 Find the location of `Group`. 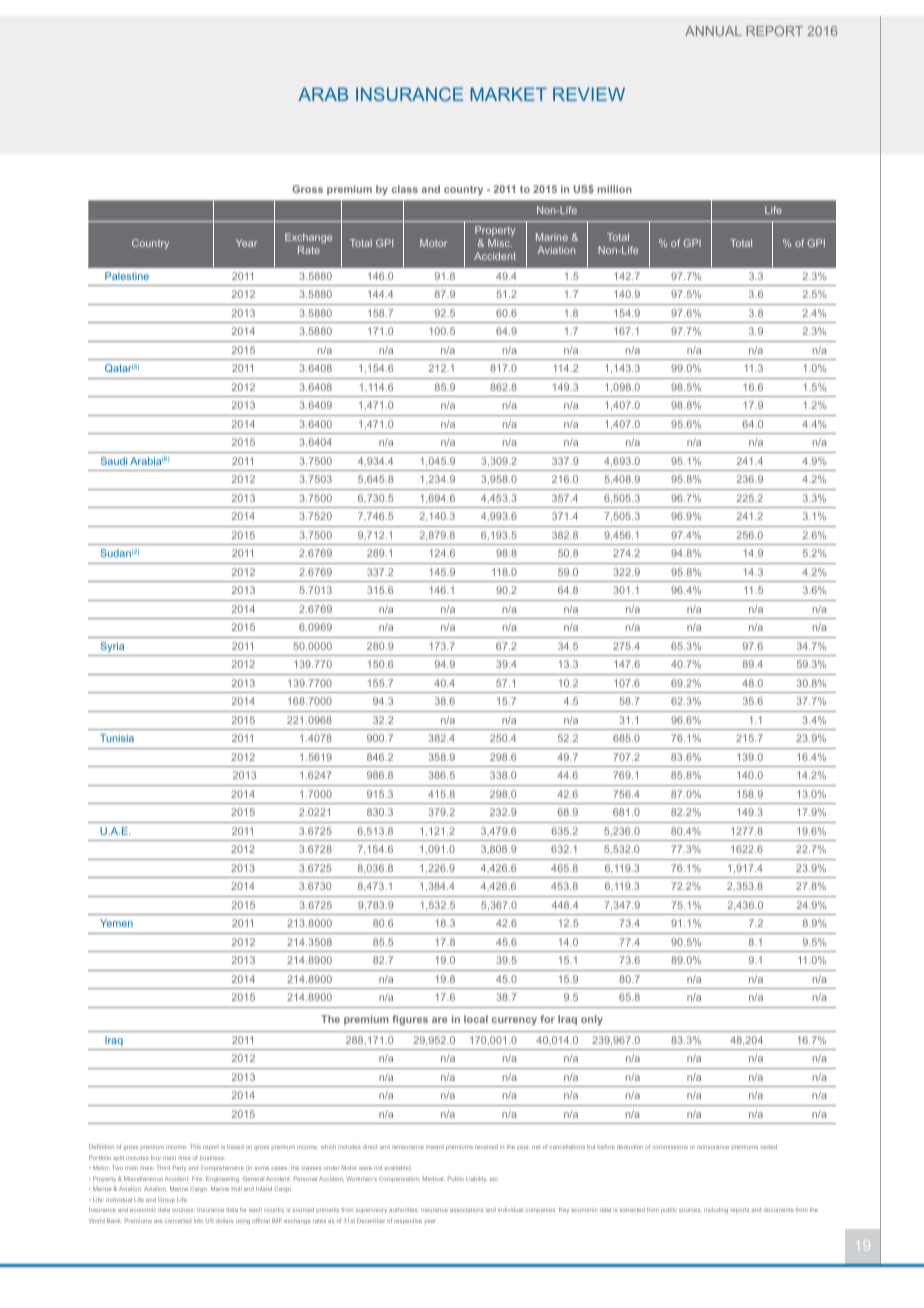

Group is located at coordinates (166, 1200).
